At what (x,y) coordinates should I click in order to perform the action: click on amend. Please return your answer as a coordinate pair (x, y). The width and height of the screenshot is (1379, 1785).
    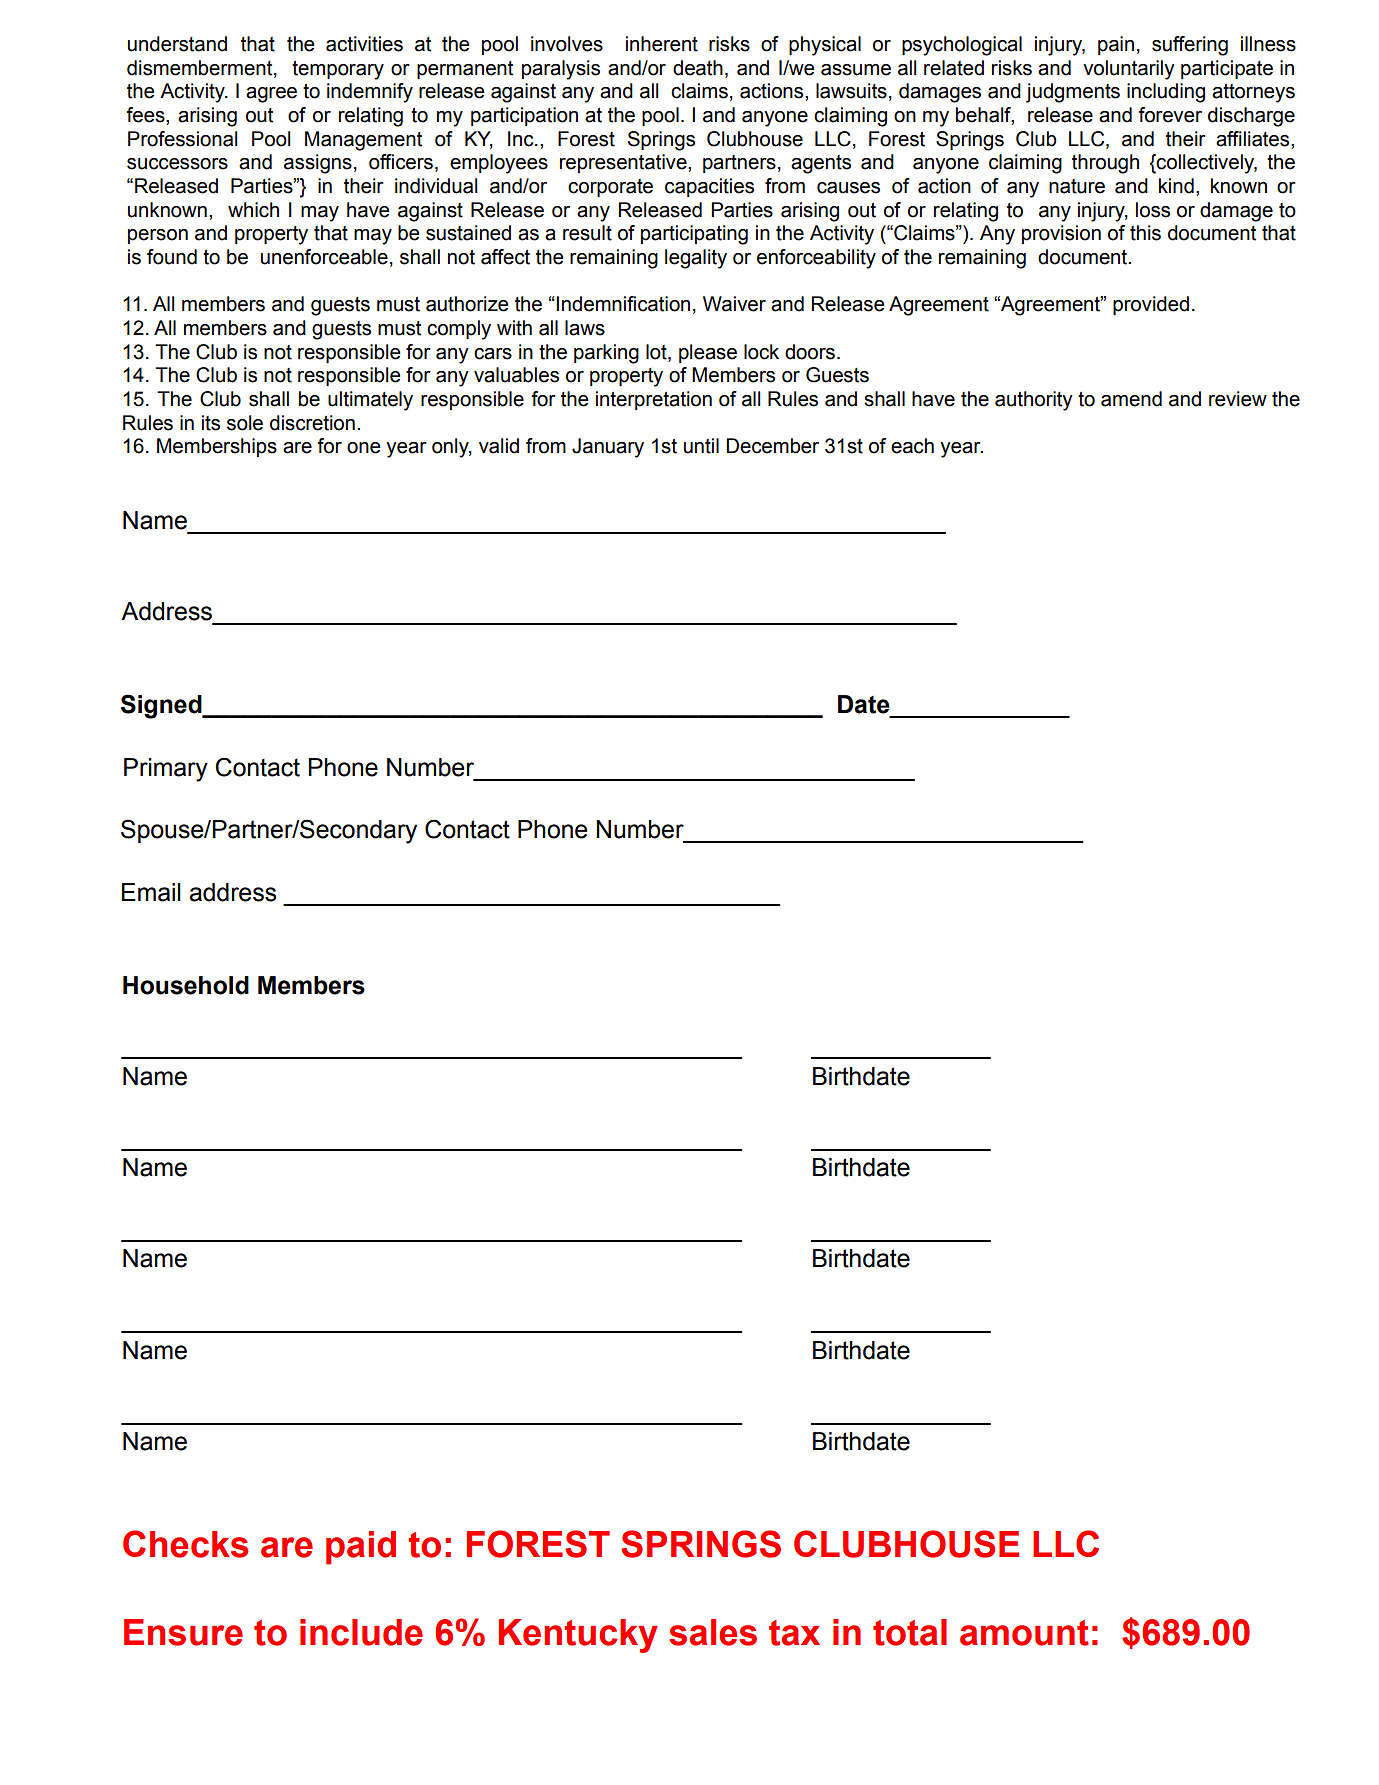
    Looking at the image, I should click on (1131, 399).
